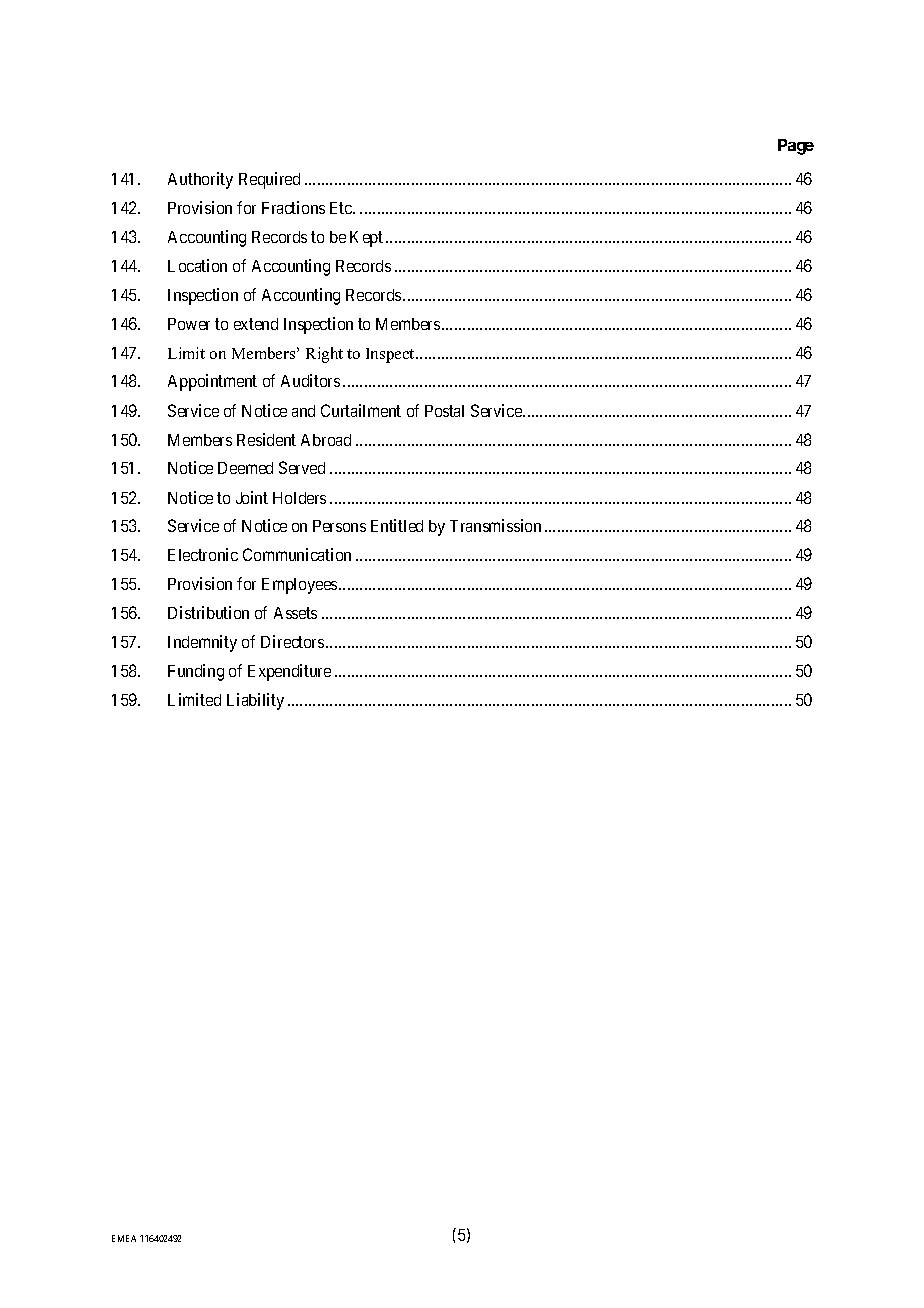  I want to click on Etc, so click(342, 208).
